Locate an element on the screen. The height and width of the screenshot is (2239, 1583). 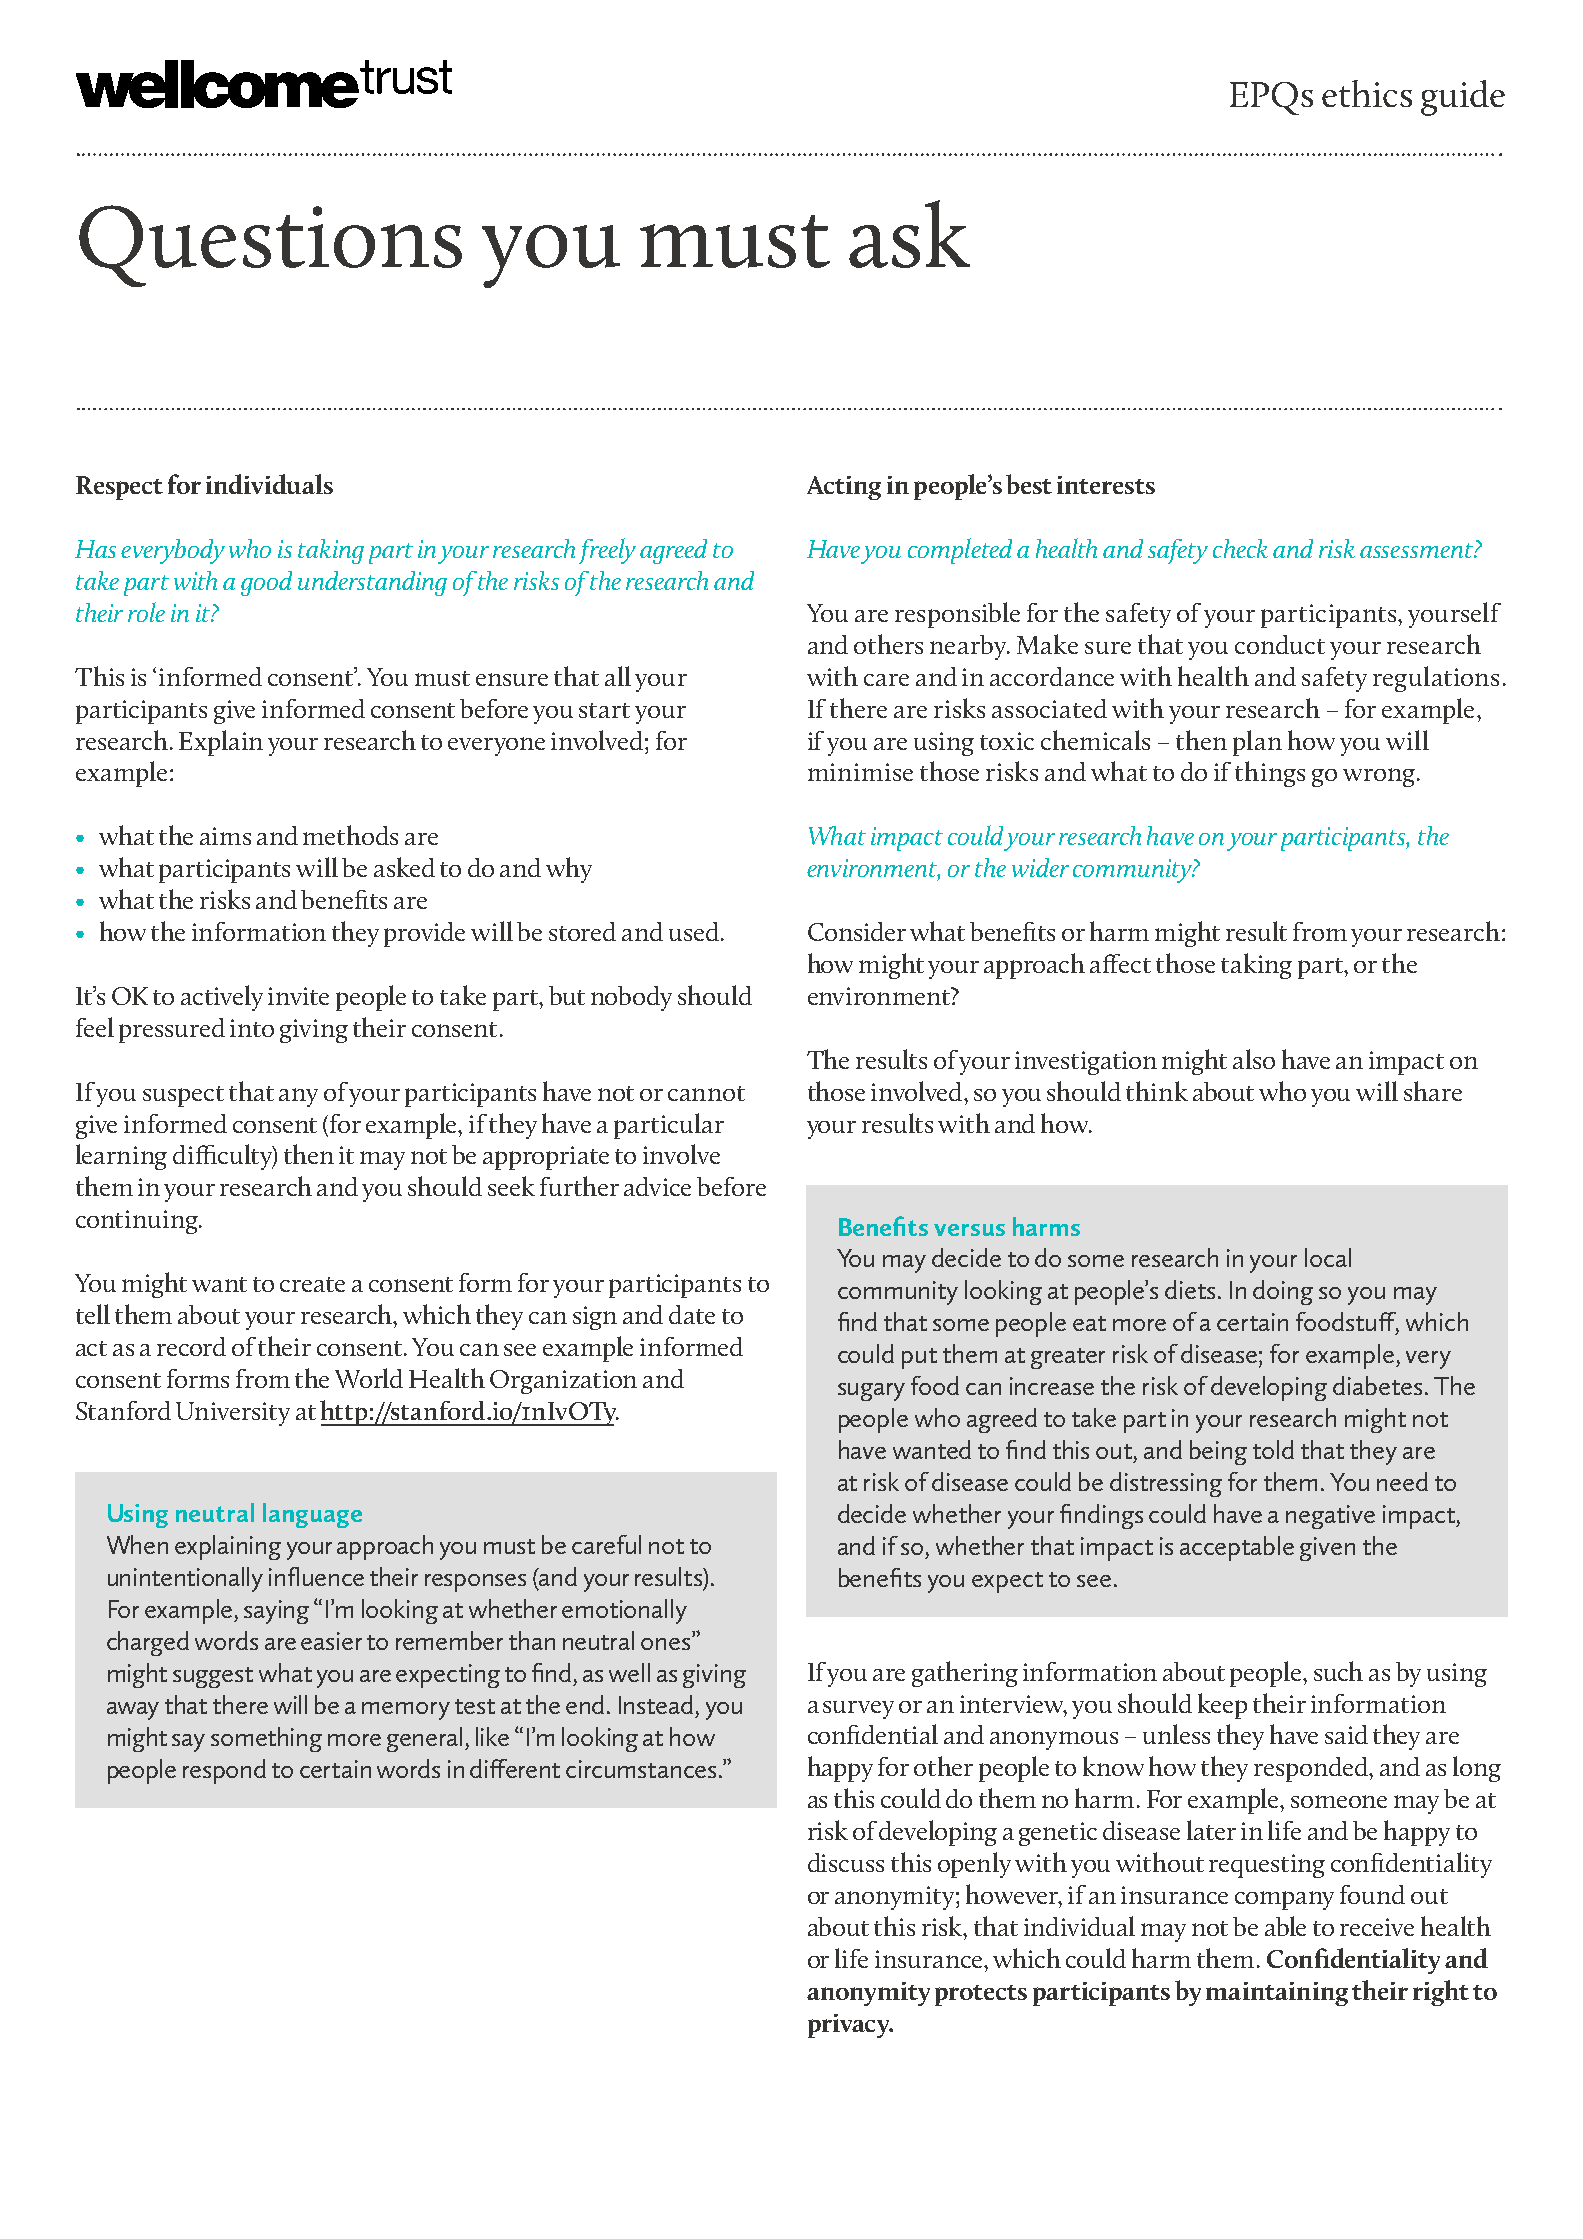
language is located at coordinates (312, 1515).
